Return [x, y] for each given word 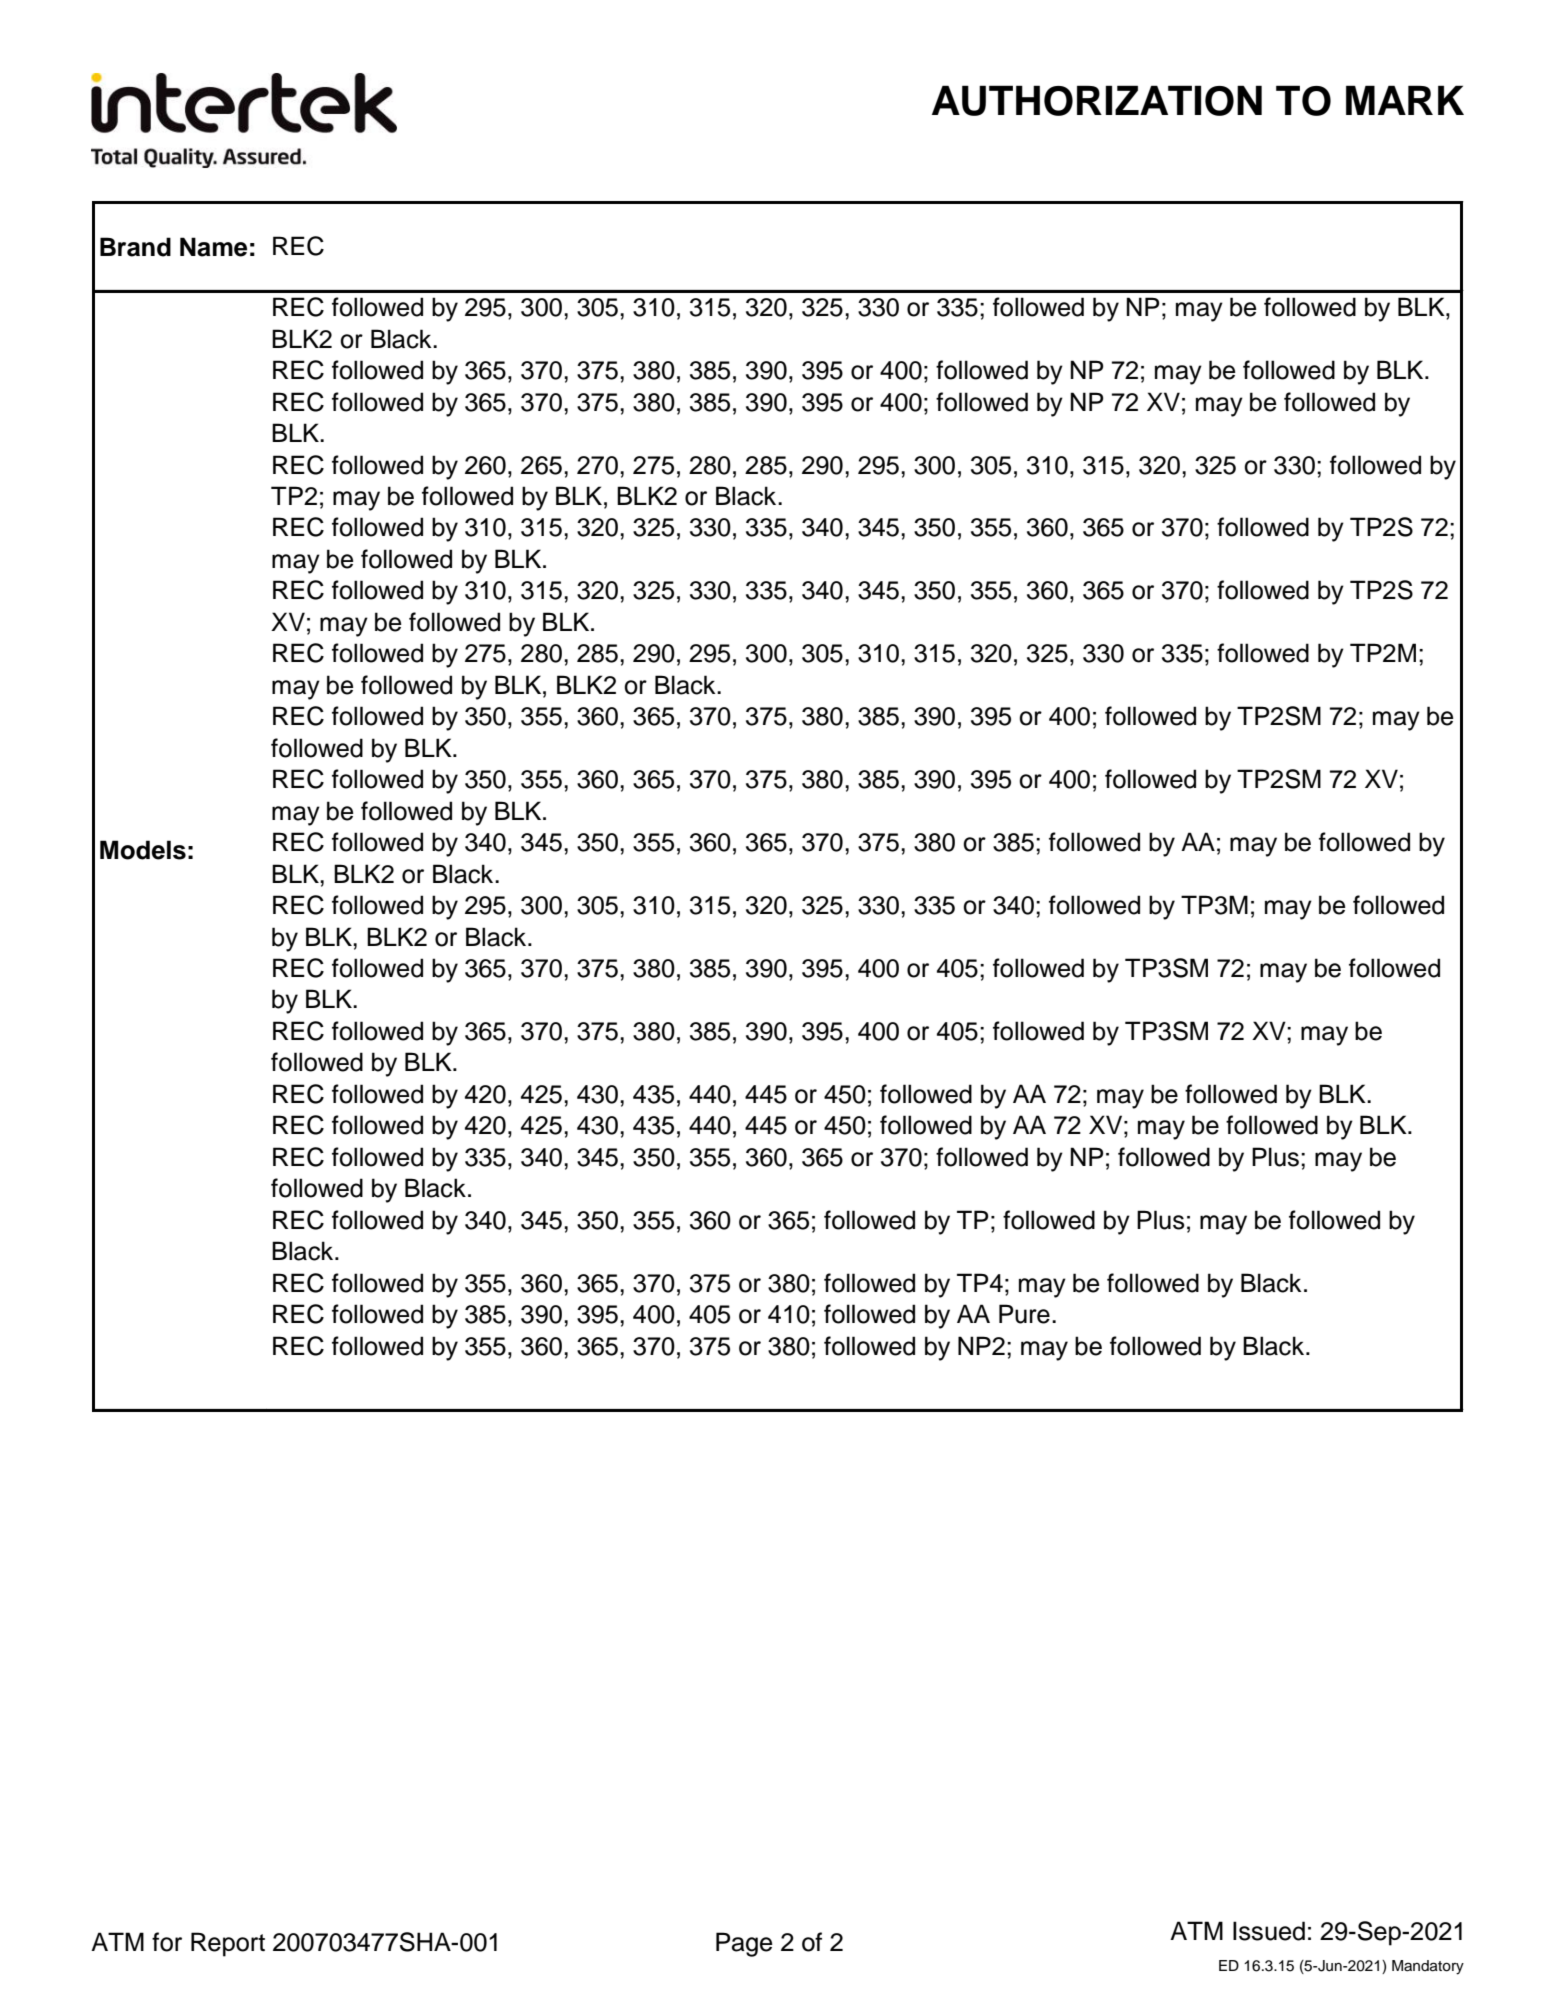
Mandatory [1428, 1967]
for [167, 1942]
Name [213, 247]
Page [744, 1944]
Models [143, 850]
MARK [1405, 100]
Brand [135, 247]
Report [228, 1944]
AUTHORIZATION [1097, 100]
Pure [1024, 1314]
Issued [1269, 1931]
